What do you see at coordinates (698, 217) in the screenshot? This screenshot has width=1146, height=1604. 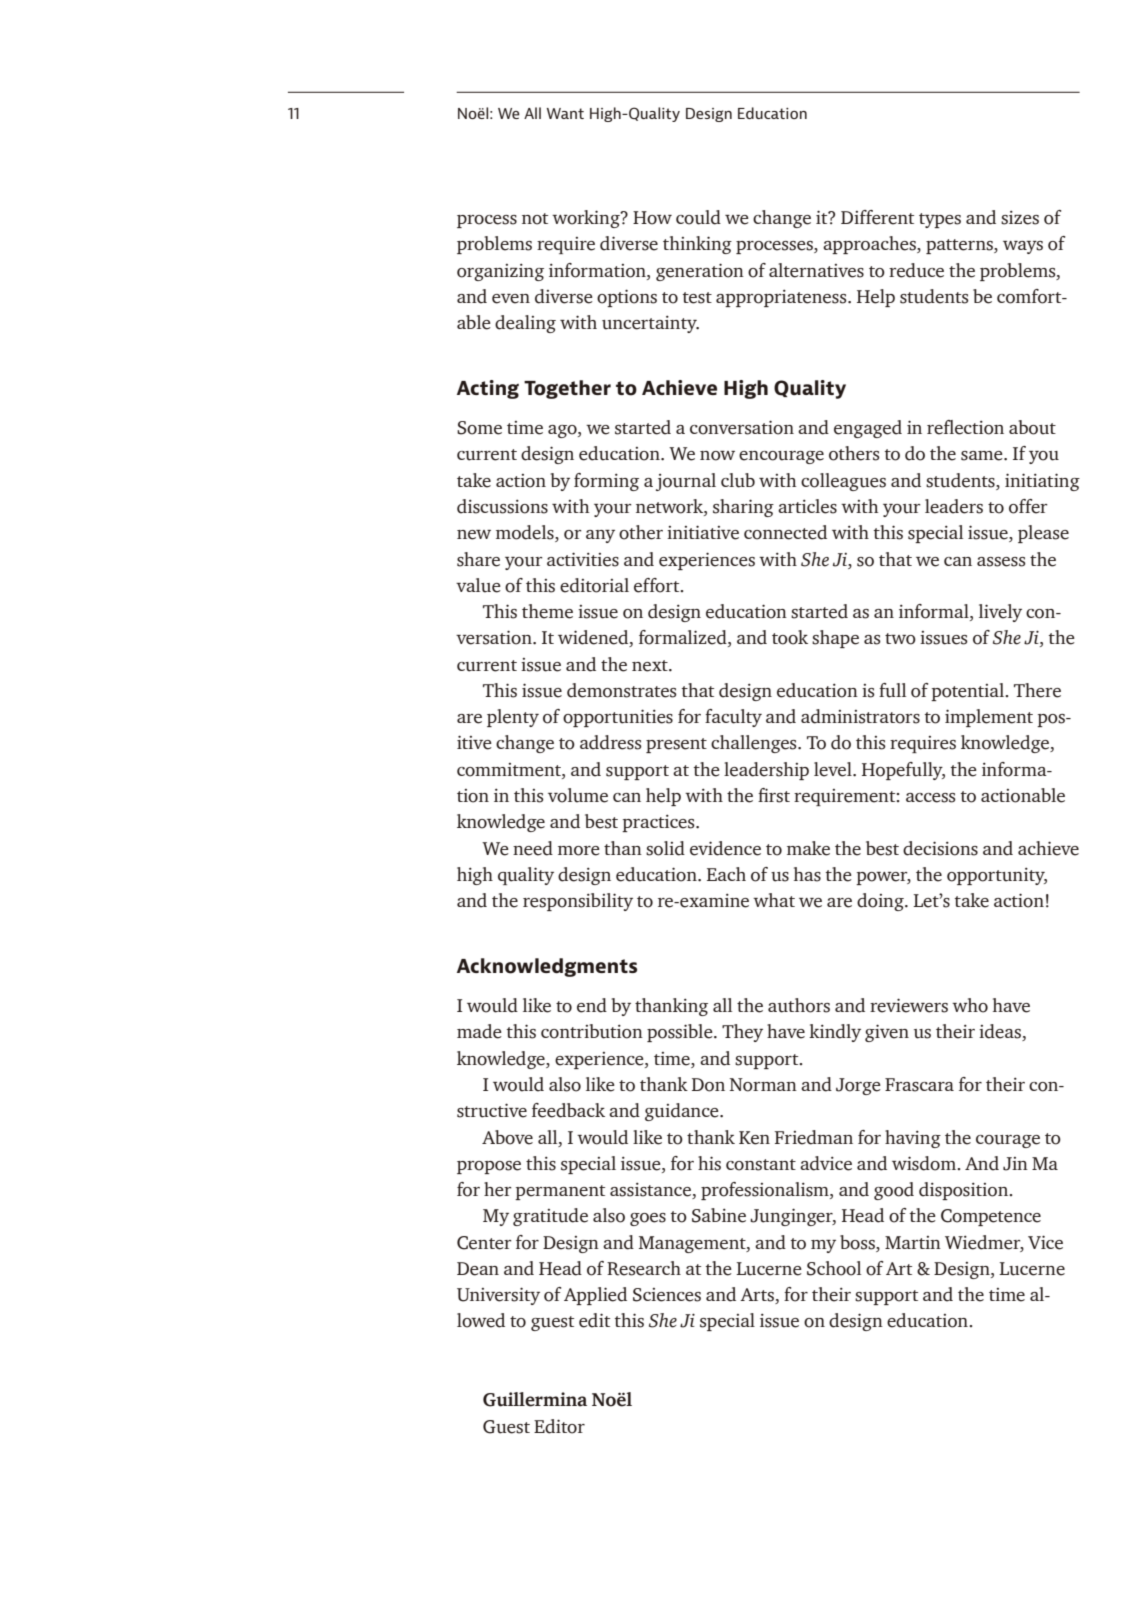 I see `could` at bounding box center [698, 217].
